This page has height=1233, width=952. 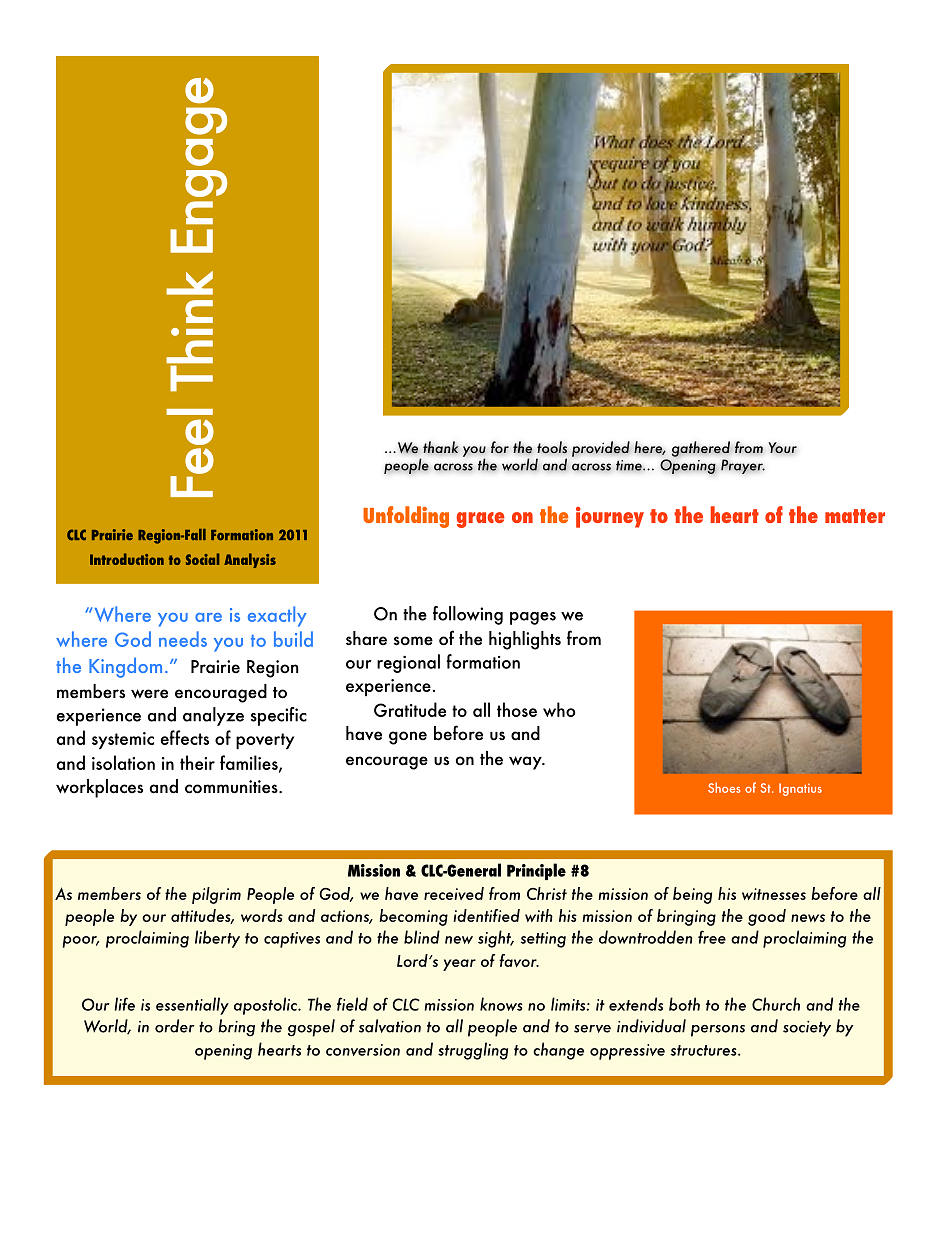 I want to click on thank, so click(x=441, y=447).
